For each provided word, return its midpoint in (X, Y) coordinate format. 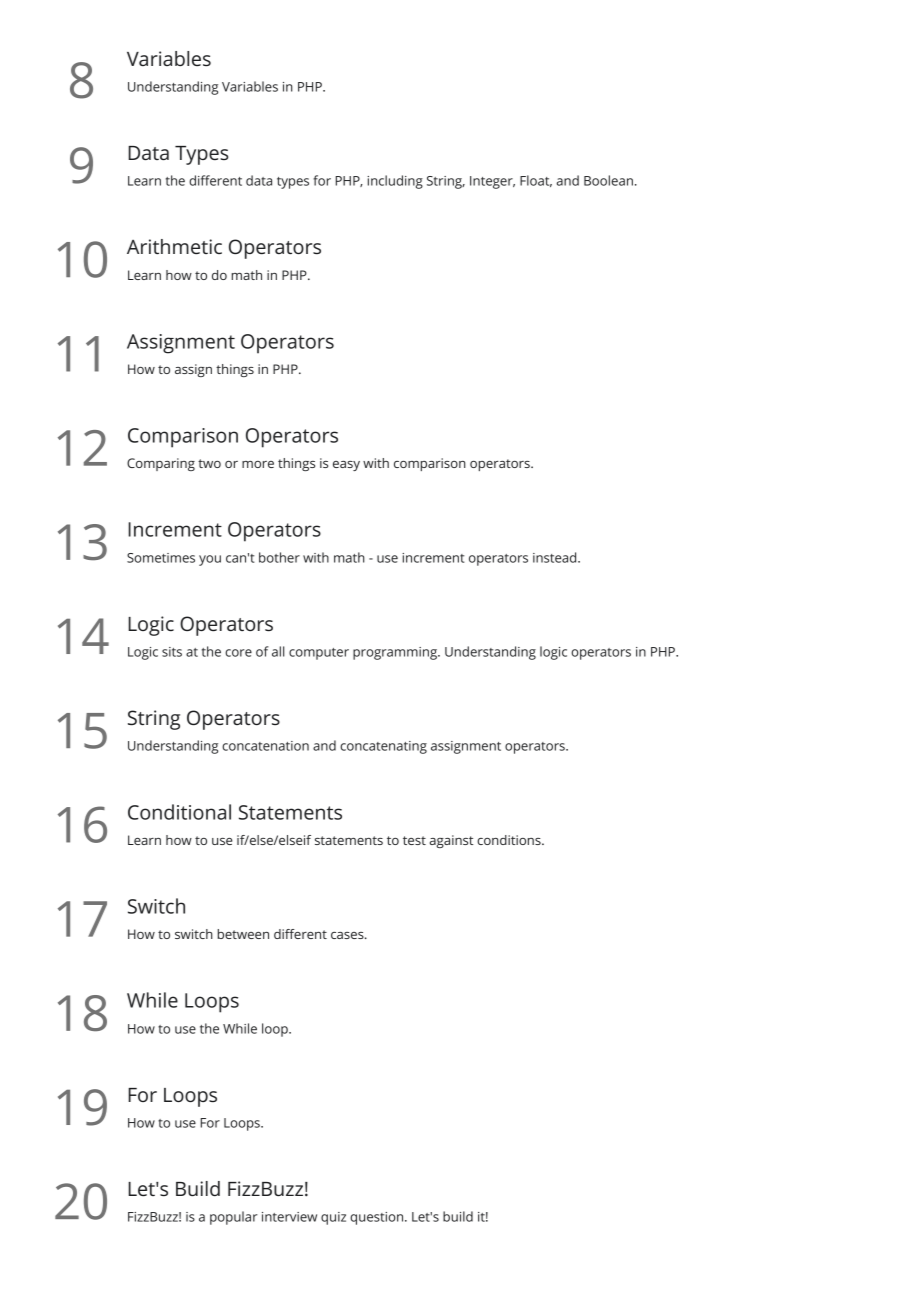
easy (346, 466)
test (414, 840)
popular (234, 1218)
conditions (510, 840)
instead (556, 557)
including (395, 182)
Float (536, 181)
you (210, 560)
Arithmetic (174, 246)
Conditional (179, 812)
